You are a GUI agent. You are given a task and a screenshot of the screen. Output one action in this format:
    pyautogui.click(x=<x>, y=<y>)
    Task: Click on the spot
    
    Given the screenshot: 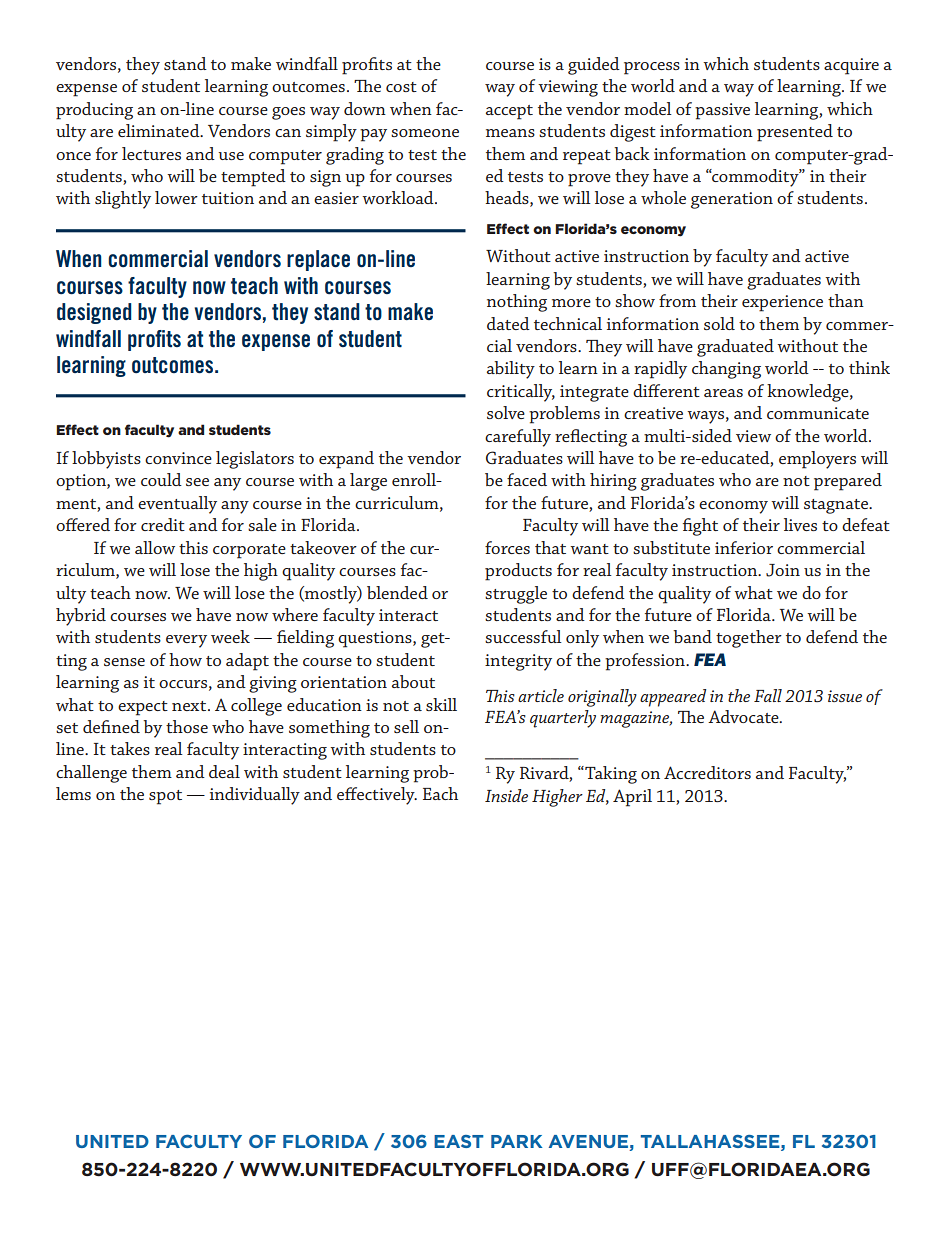 What is the action you would take?
    pyautogui.click(x=165, y=797)
